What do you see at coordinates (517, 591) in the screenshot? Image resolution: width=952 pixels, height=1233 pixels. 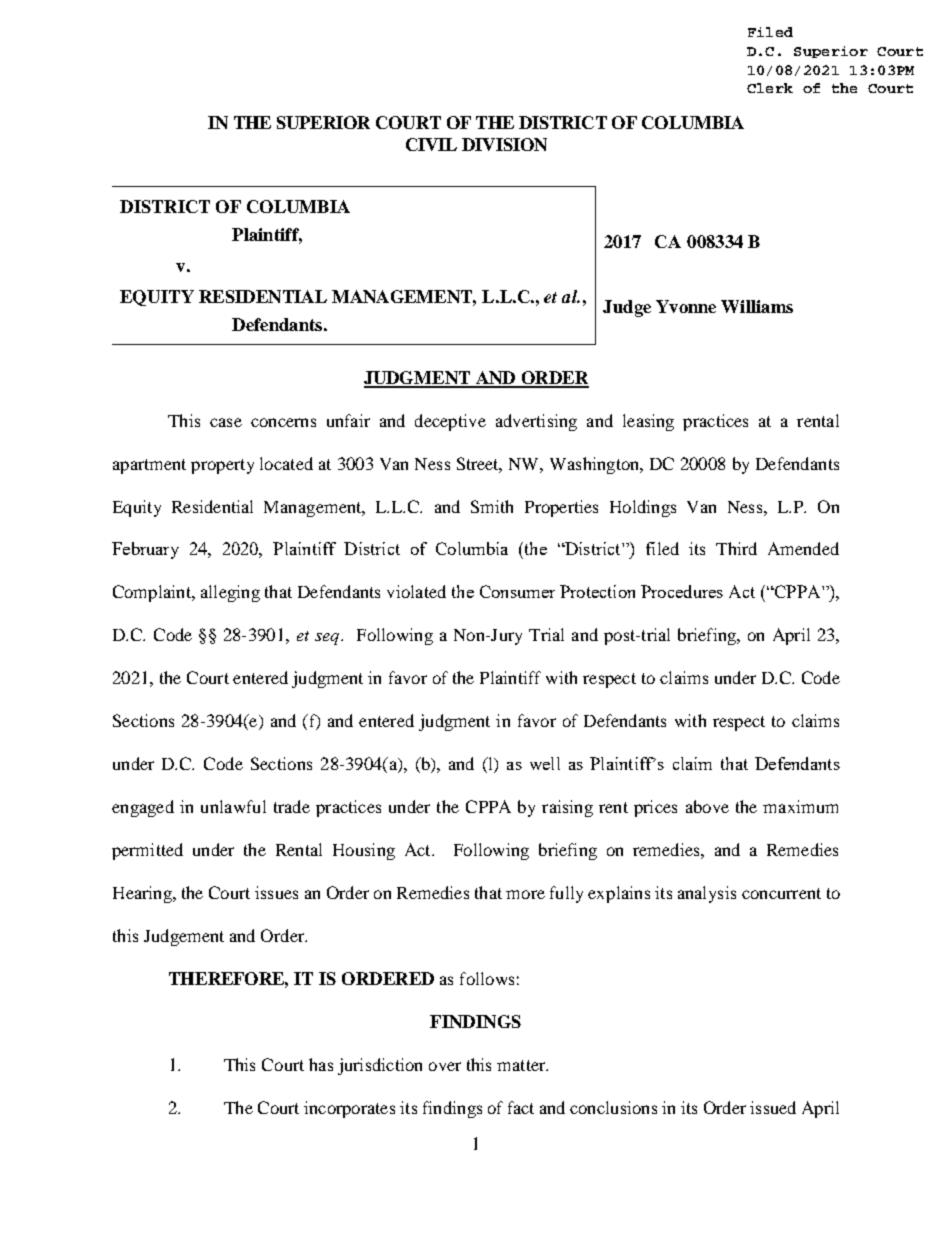 I see `Consumer` at bounding box center [517, 591].
